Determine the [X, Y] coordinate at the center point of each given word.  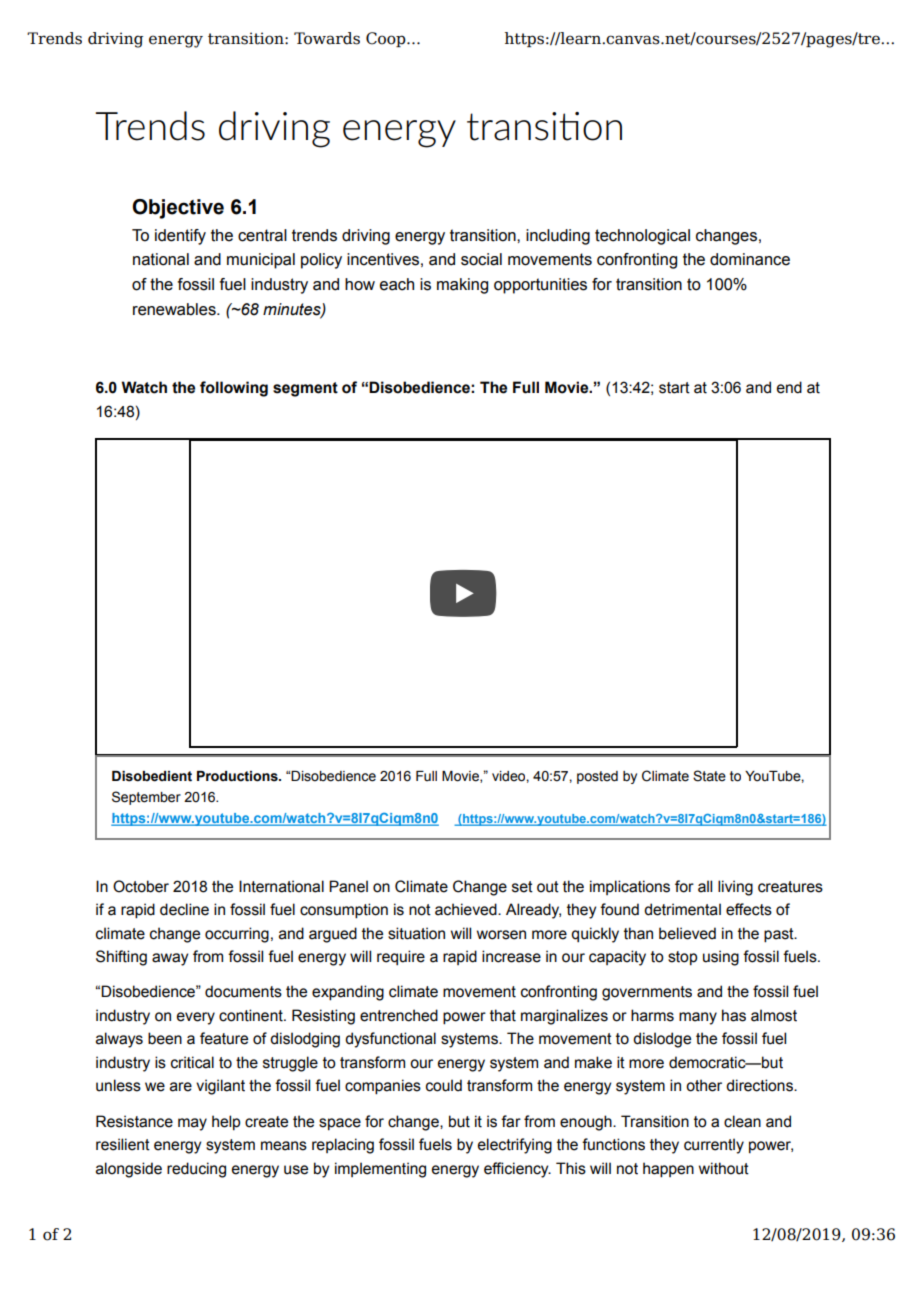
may [192, 1124]
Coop [387, 39]
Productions [238, 776]
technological [642, 237]
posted [597, 777]
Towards [327, 38]
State [709, 776]
